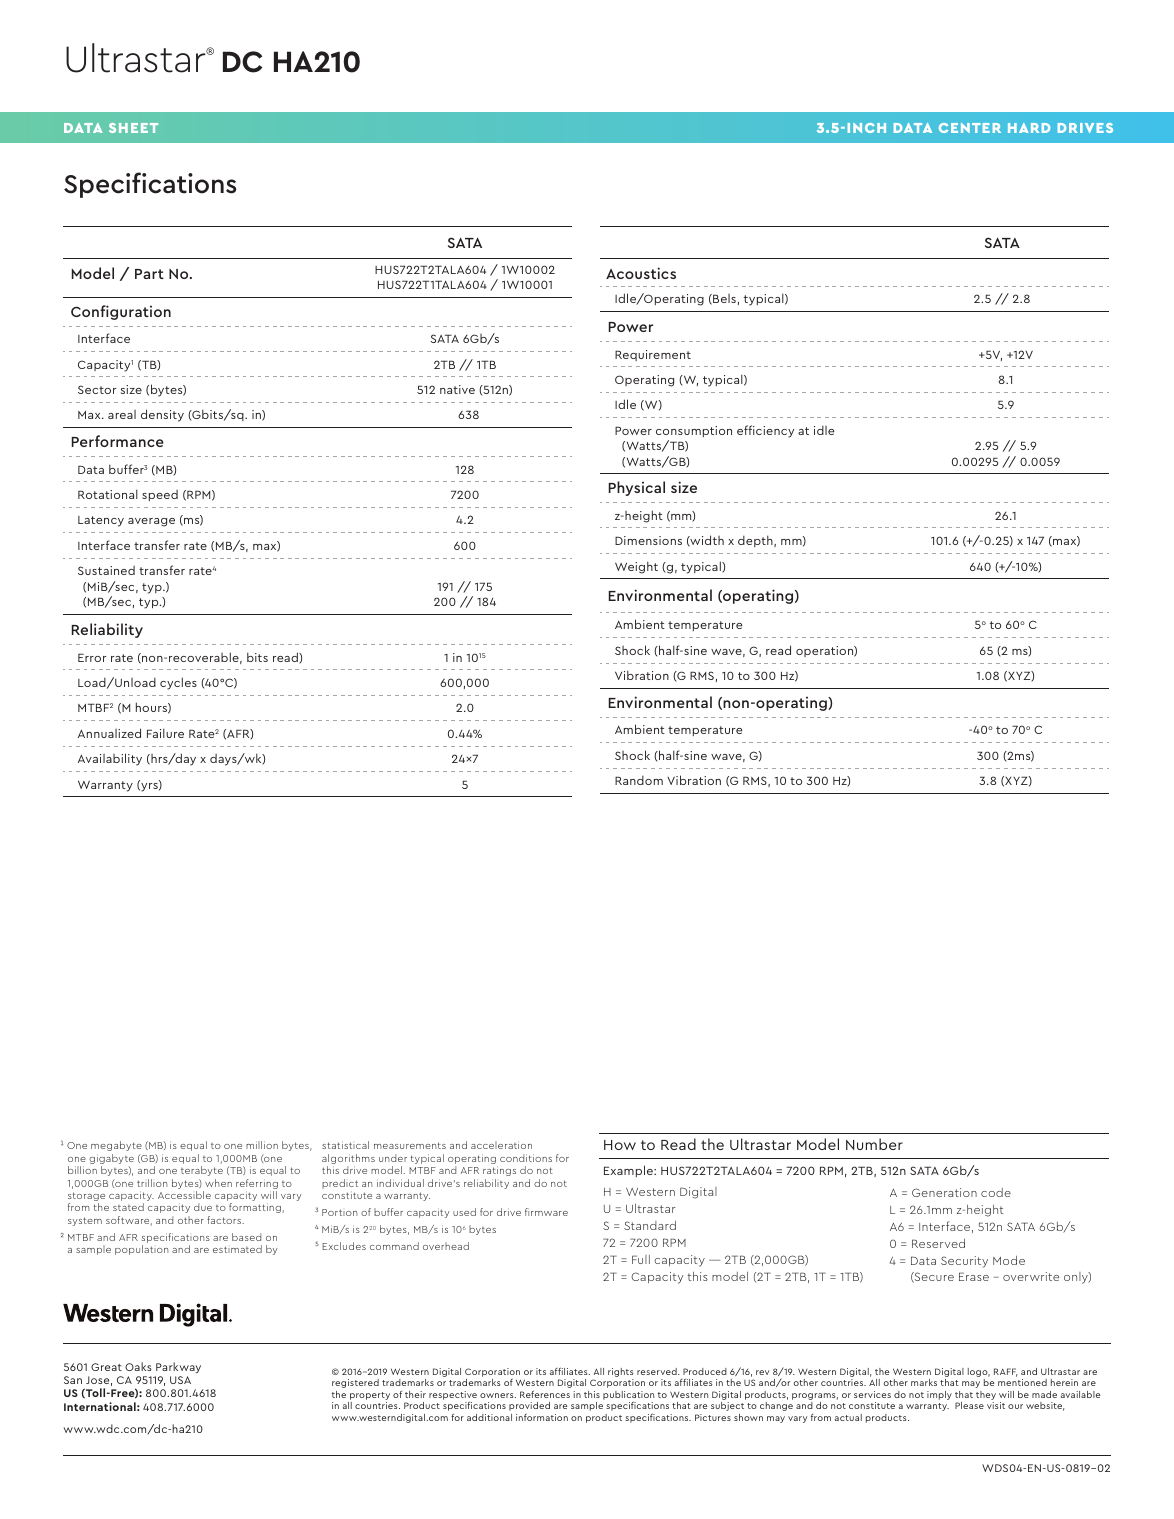 Image resolution: width=1174 pixels, height=1519 pixels. What do you see at coordinates (262, 1145) in the image?
I see `million` at bounding box center [262, 1145].
